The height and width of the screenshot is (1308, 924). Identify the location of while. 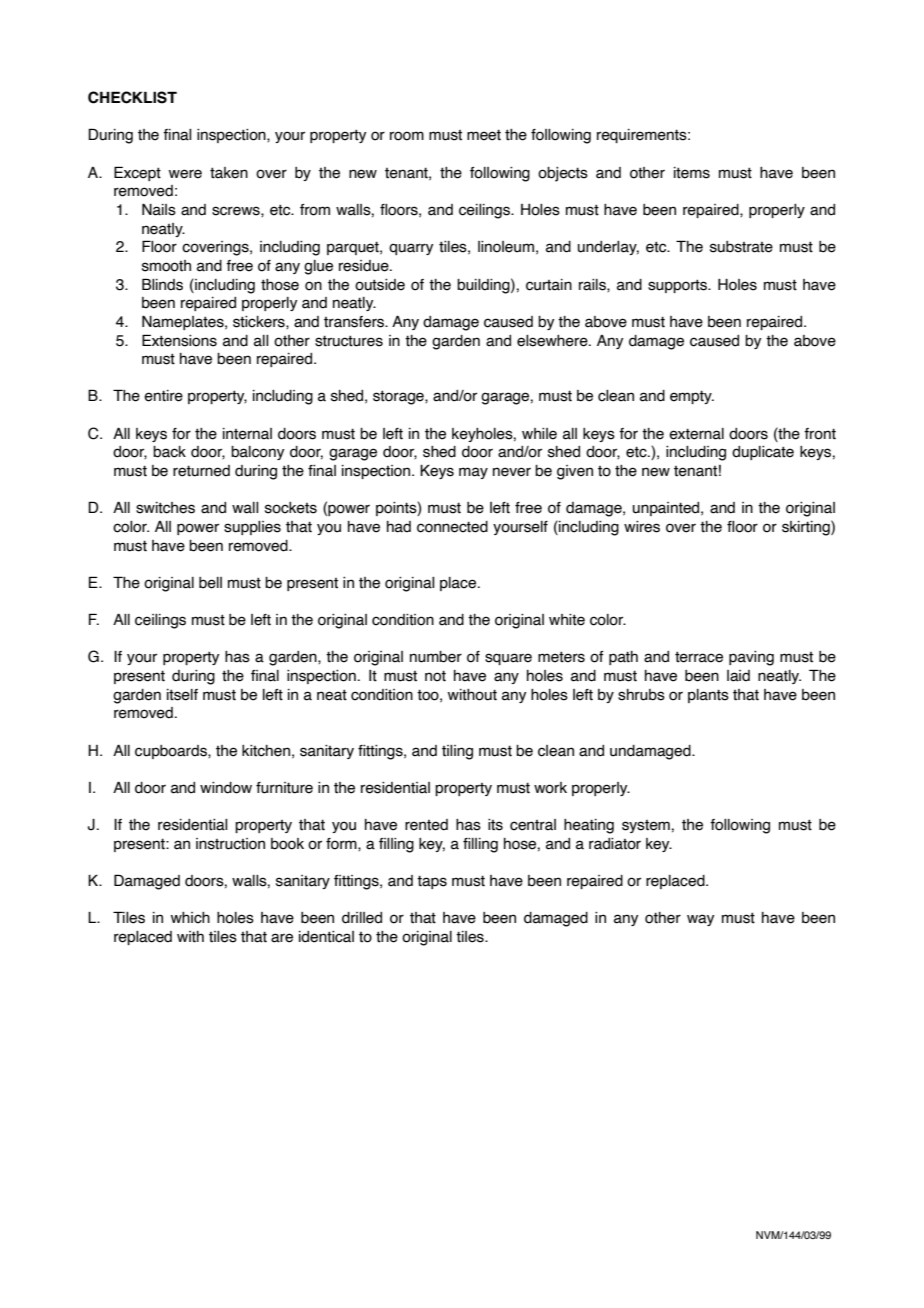
(539, 434).
